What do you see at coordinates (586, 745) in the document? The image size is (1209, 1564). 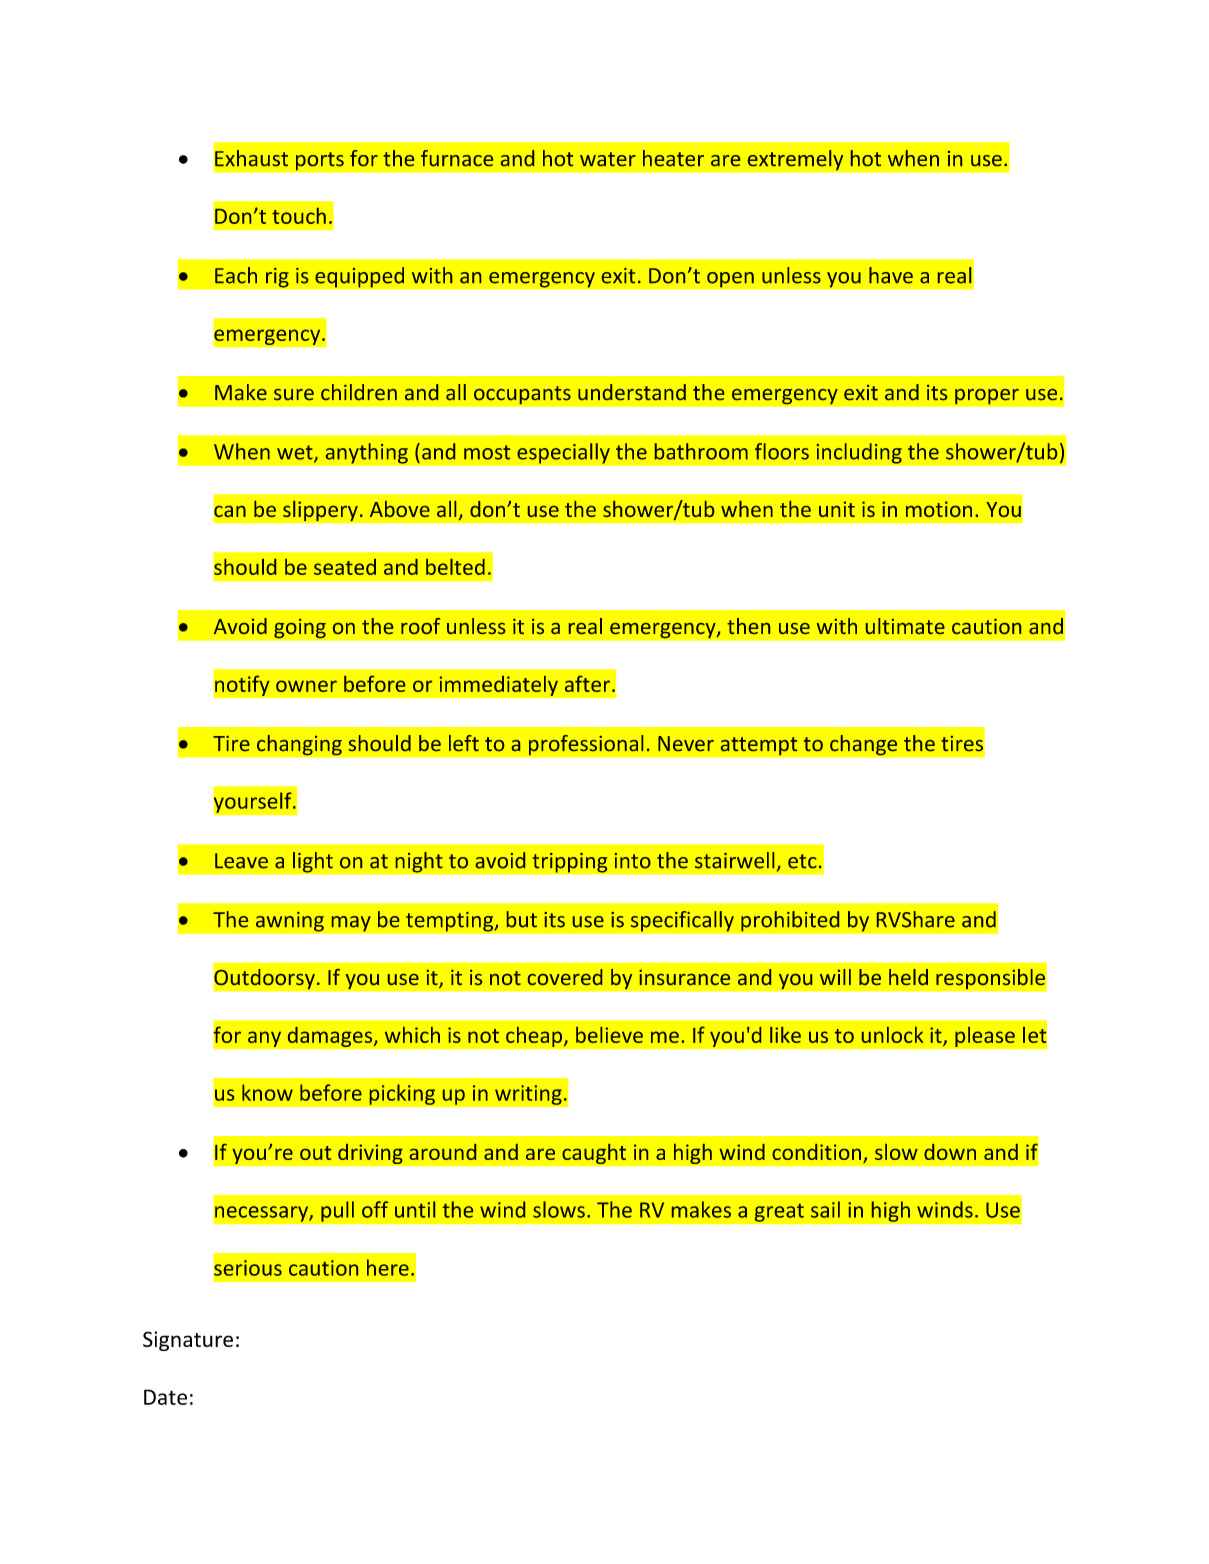 I see `professional` at bounding box center [586, 745].
